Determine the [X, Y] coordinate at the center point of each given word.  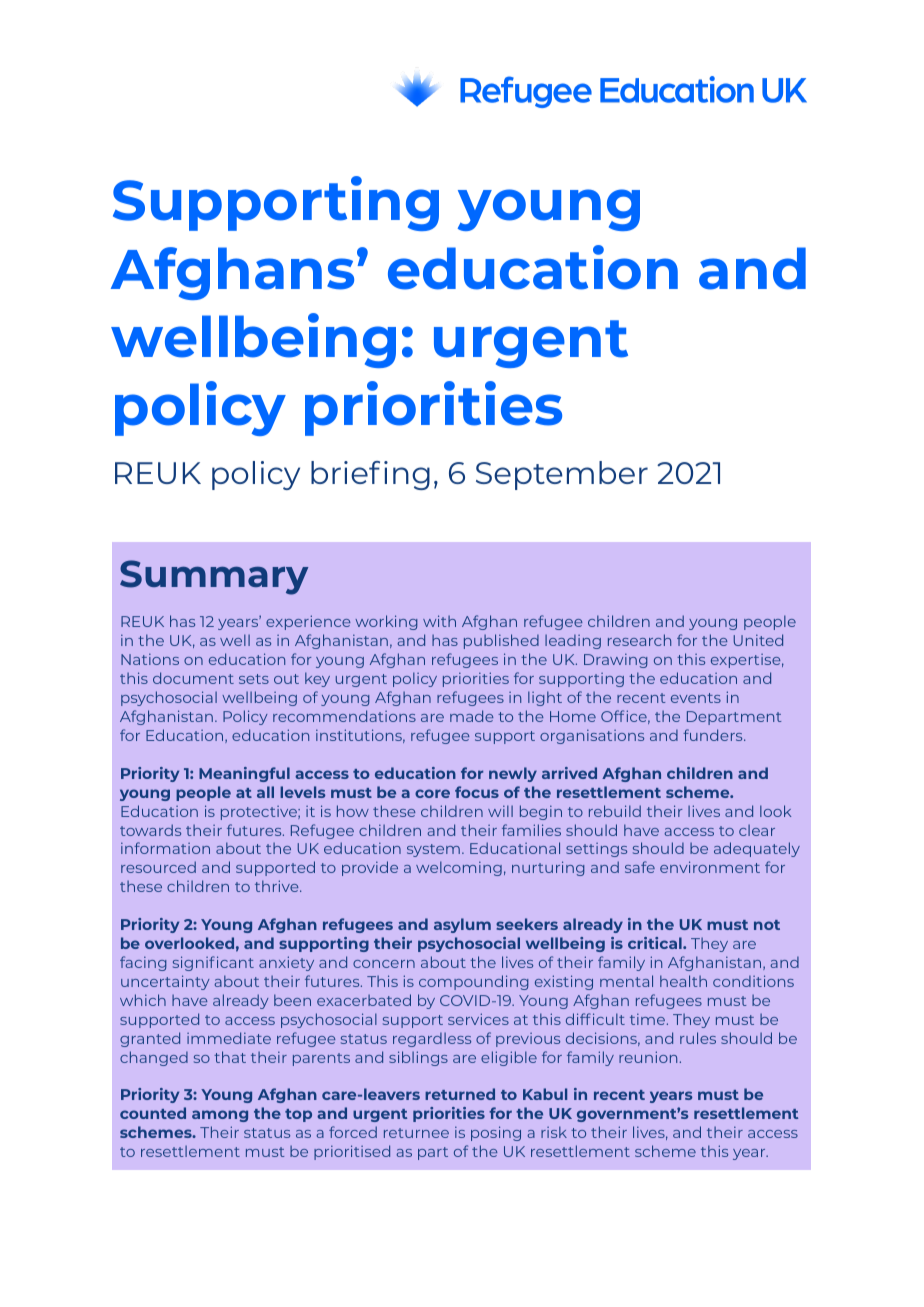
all [265, 792]
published [501, 641]
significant [213, 963]
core [432, 793]
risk [554, 1132]
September [562, 475]
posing [496, 1133]
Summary [214, 577]
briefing [370, 475]
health [683, 981]
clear [757, 830]
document [193, 678]
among [220, 1116]
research [639, 640]
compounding [474, 982]
